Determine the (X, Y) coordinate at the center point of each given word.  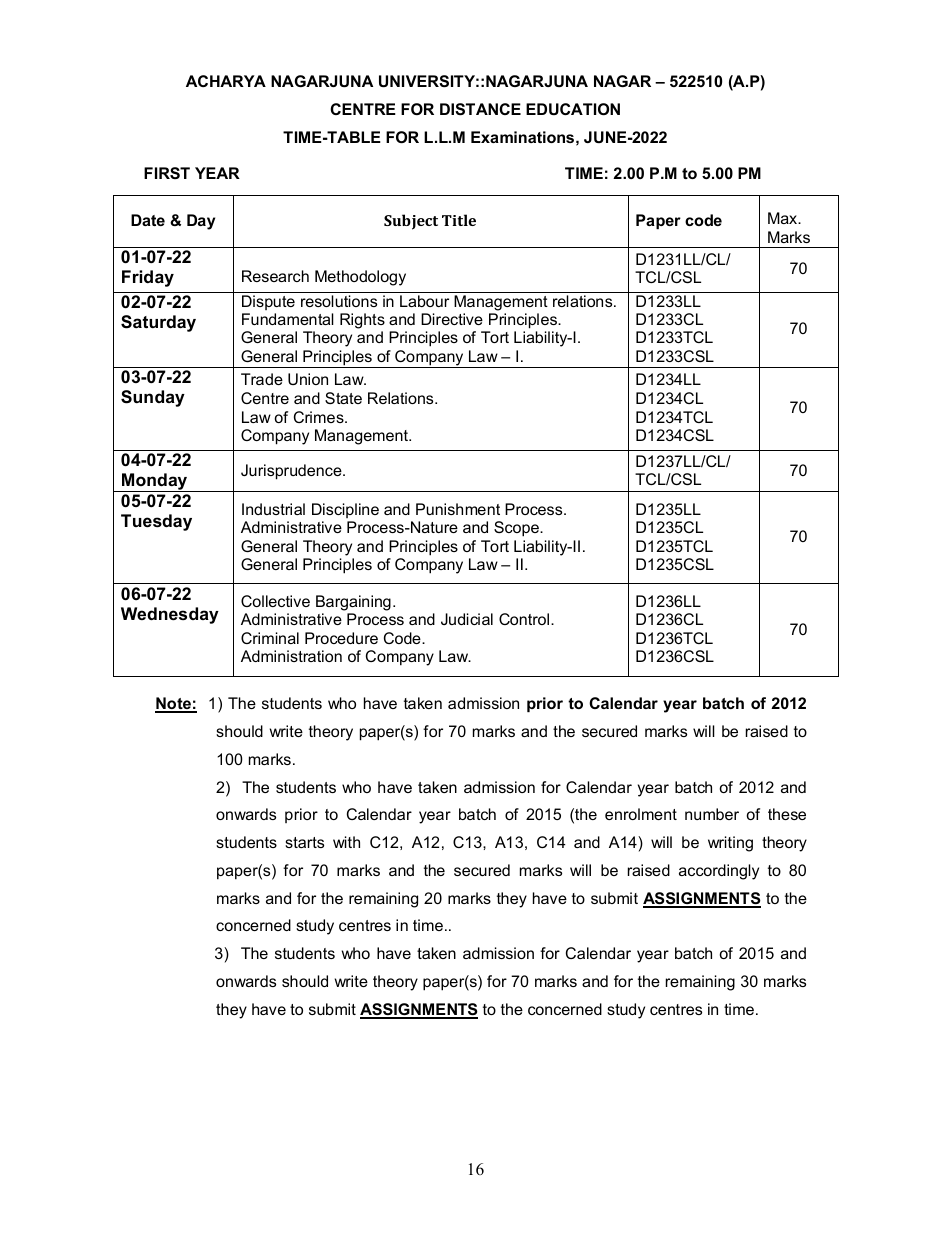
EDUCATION (573, 109)
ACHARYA (226, 81)
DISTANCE (480, 109)
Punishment (458, 509)
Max (784, 218)
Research (275, 276)
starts (304, 842)
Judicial (467, 619)
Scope (517, 529)
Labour (424, 301)
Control (524, 619)
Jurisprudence (292, 472)
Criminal (270, 638)
